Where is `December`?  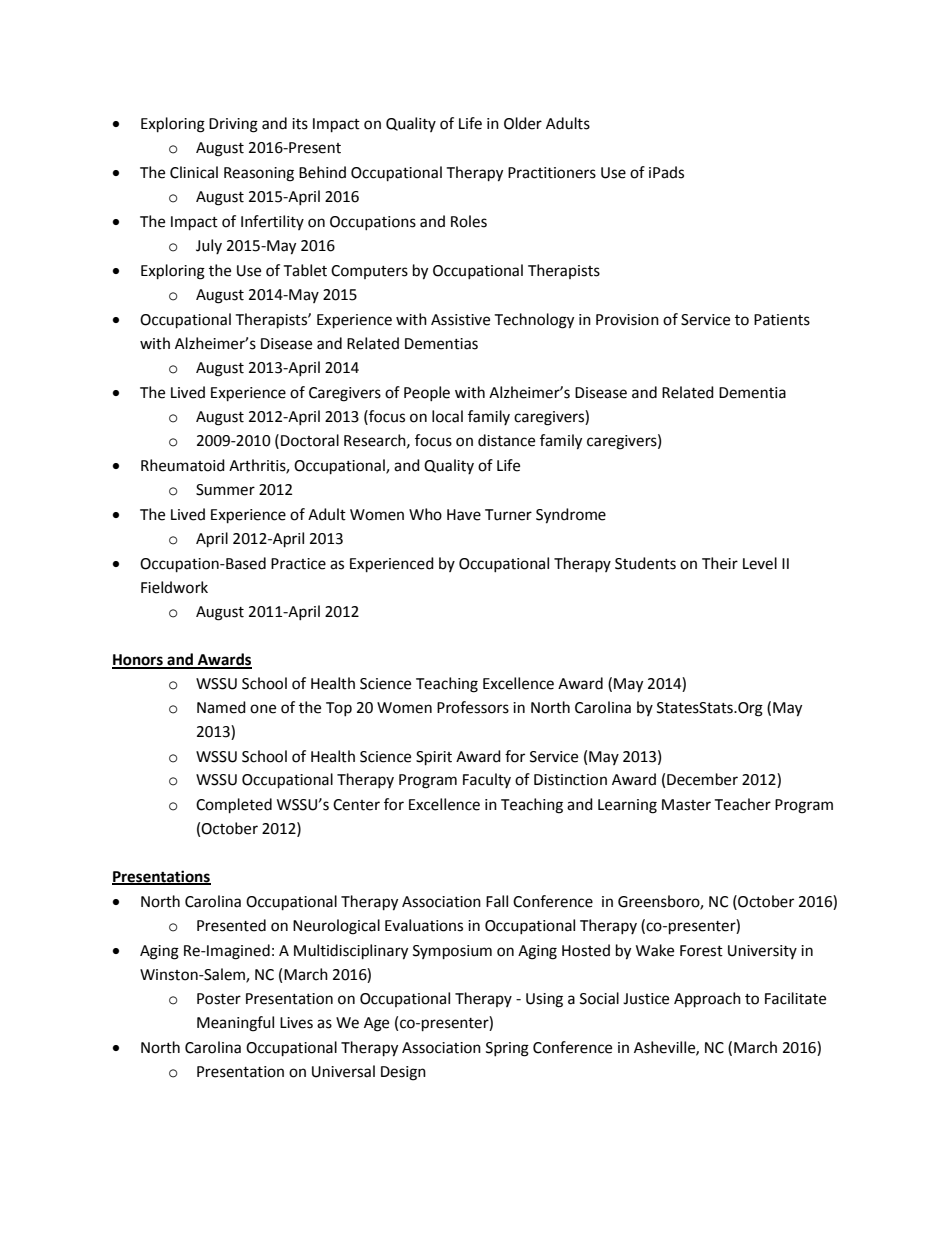 December is located at coordinates (702, 779).
